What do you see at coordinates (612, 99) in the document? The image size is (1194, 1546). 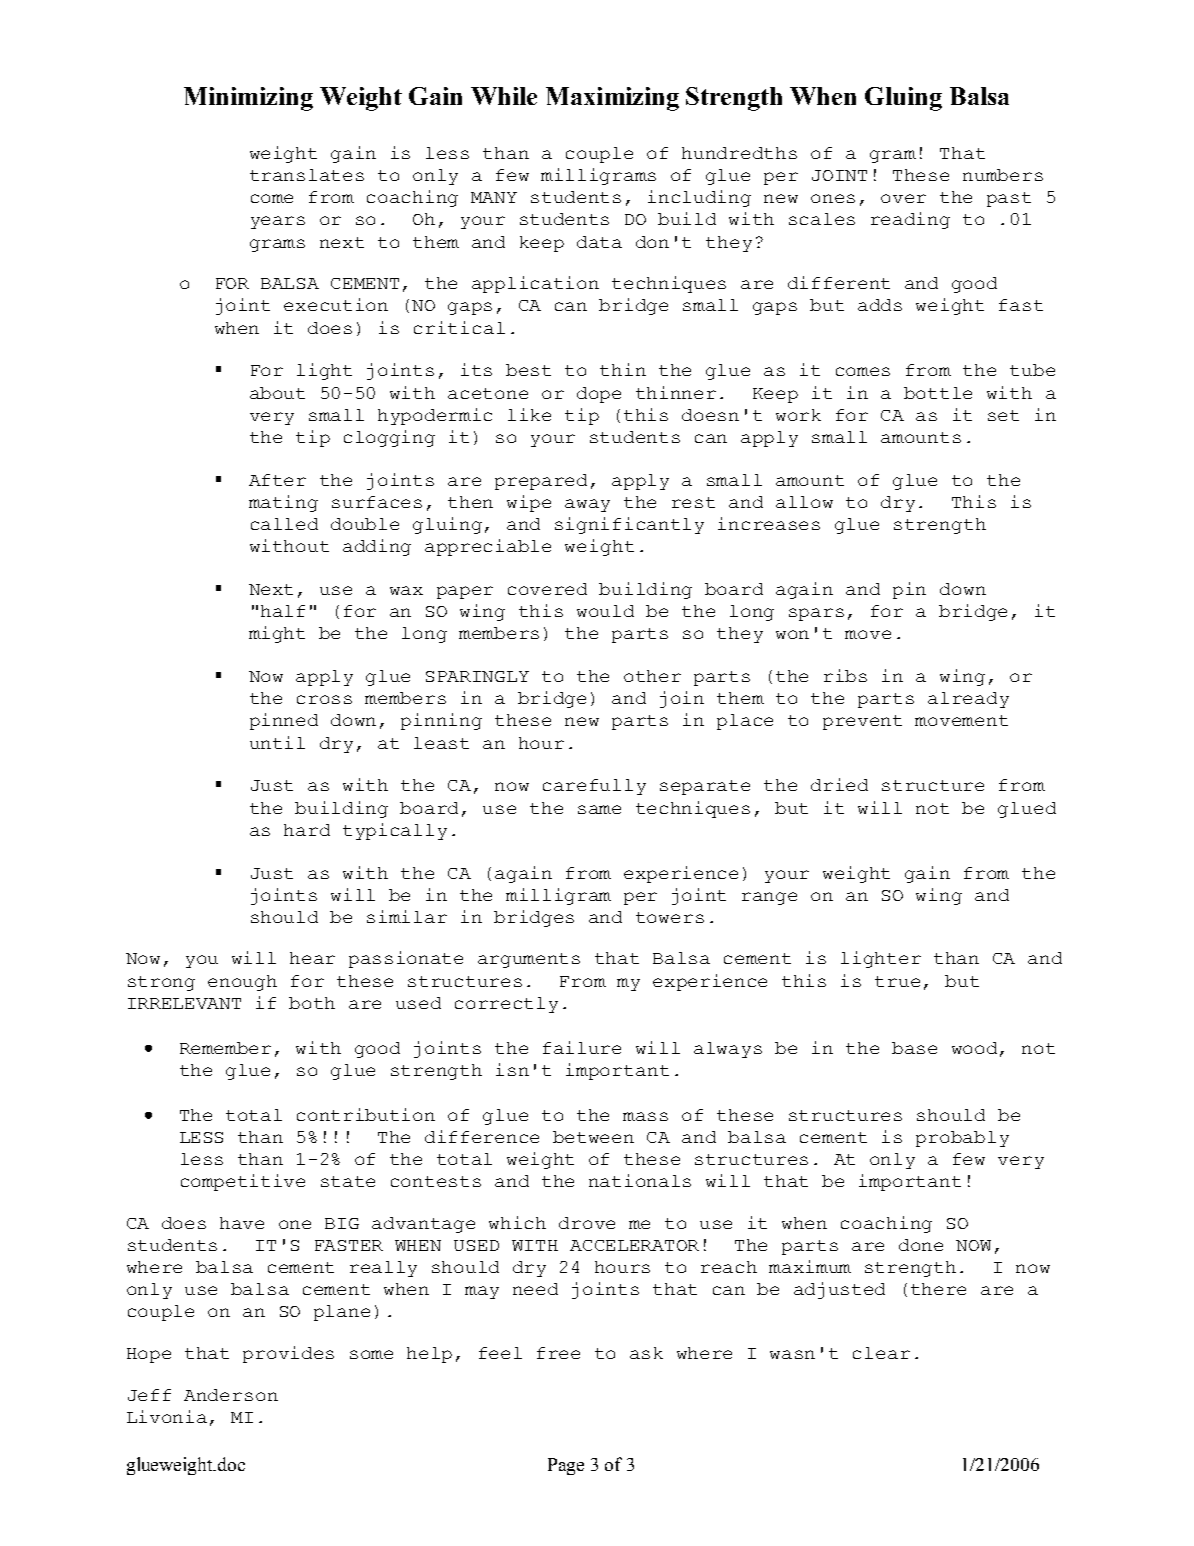 I see `Maximizing` at bounding box center [612, 99].
